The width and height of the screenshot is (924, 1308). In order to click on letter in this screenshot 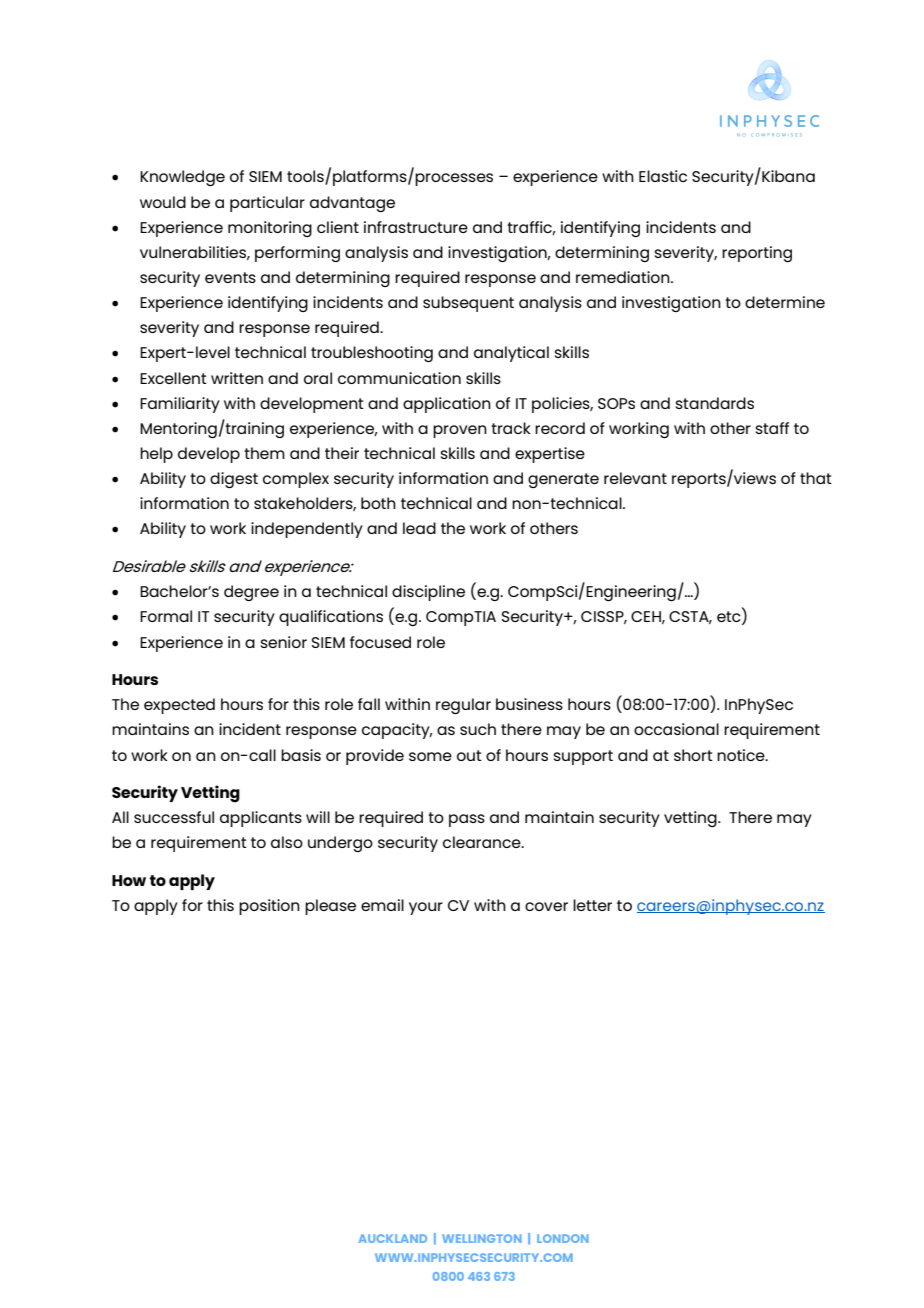, I will do `click(592, 905)`.
